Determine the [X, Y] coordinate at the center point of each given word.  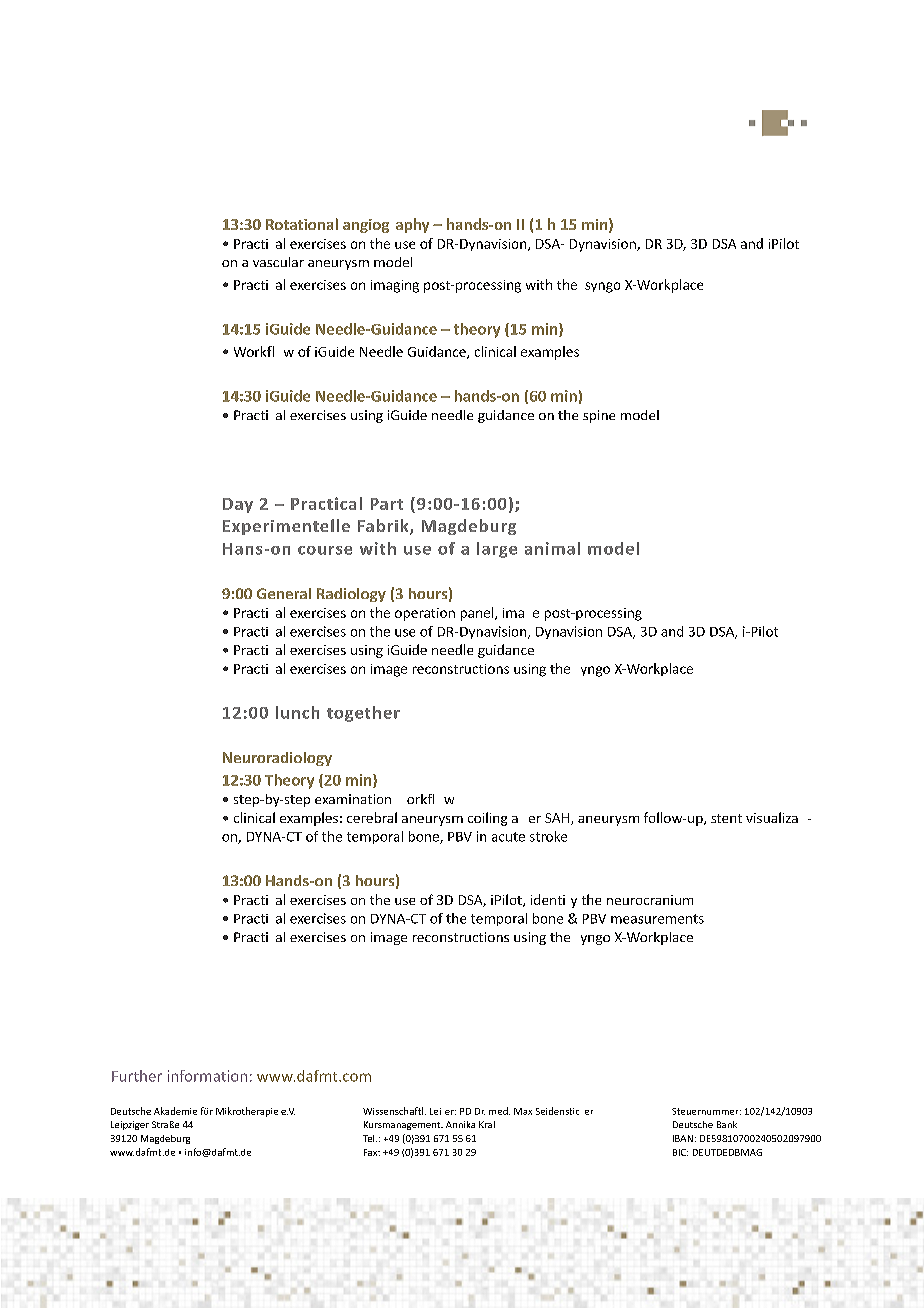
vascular [278, 262]
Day [238, 505]
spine [599, 416]
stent [726, 818]
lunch [297, 712]
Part [387, 504]
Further [137, 1076]
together [363, 714]
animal [552, 548]
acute [508, 837]
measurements [657, 919]
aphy [412, 225]
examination [353, 799]
